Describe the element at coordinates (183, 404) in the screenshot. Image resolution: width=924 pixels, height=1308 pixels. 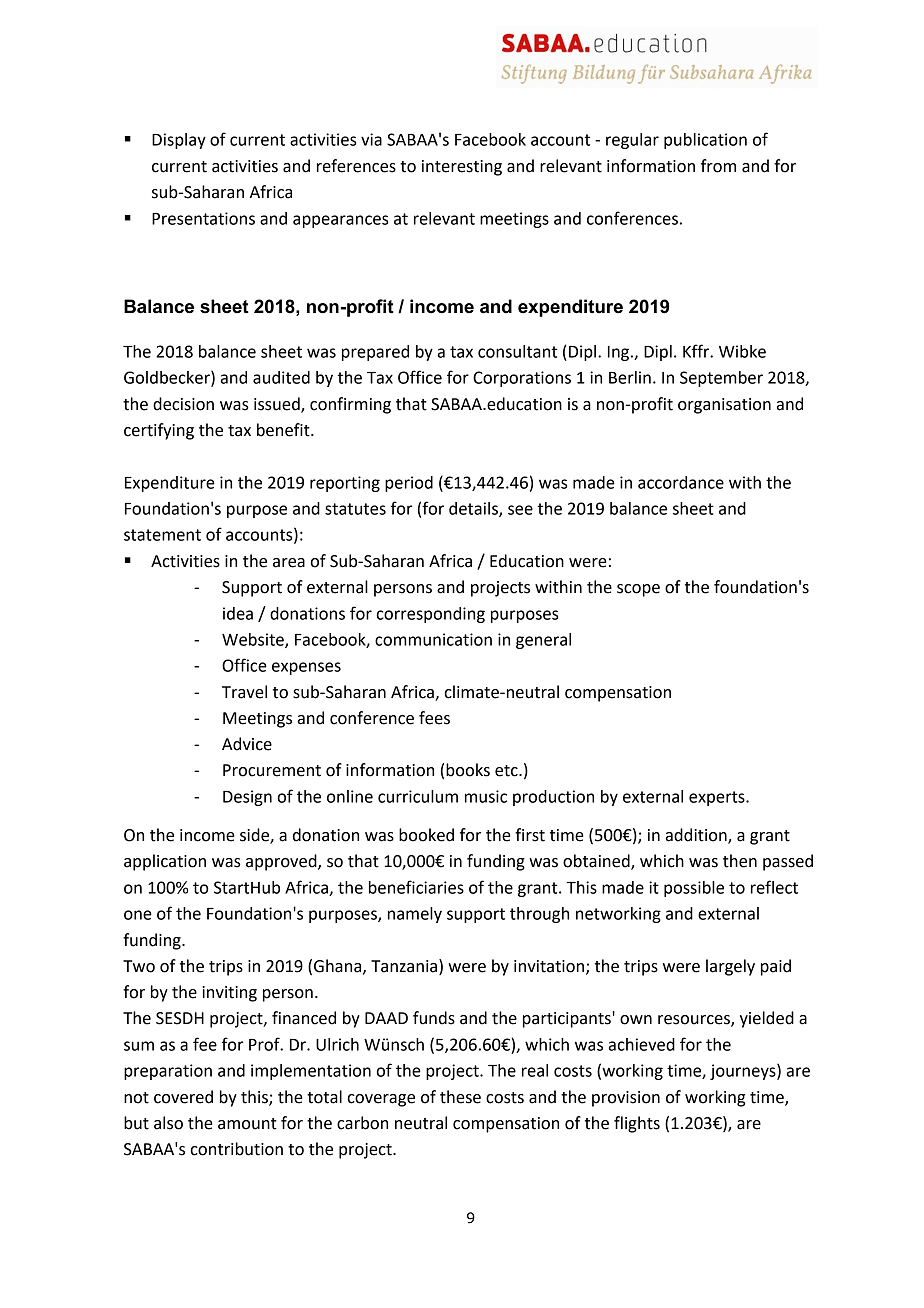
I see `decision` at that location.
